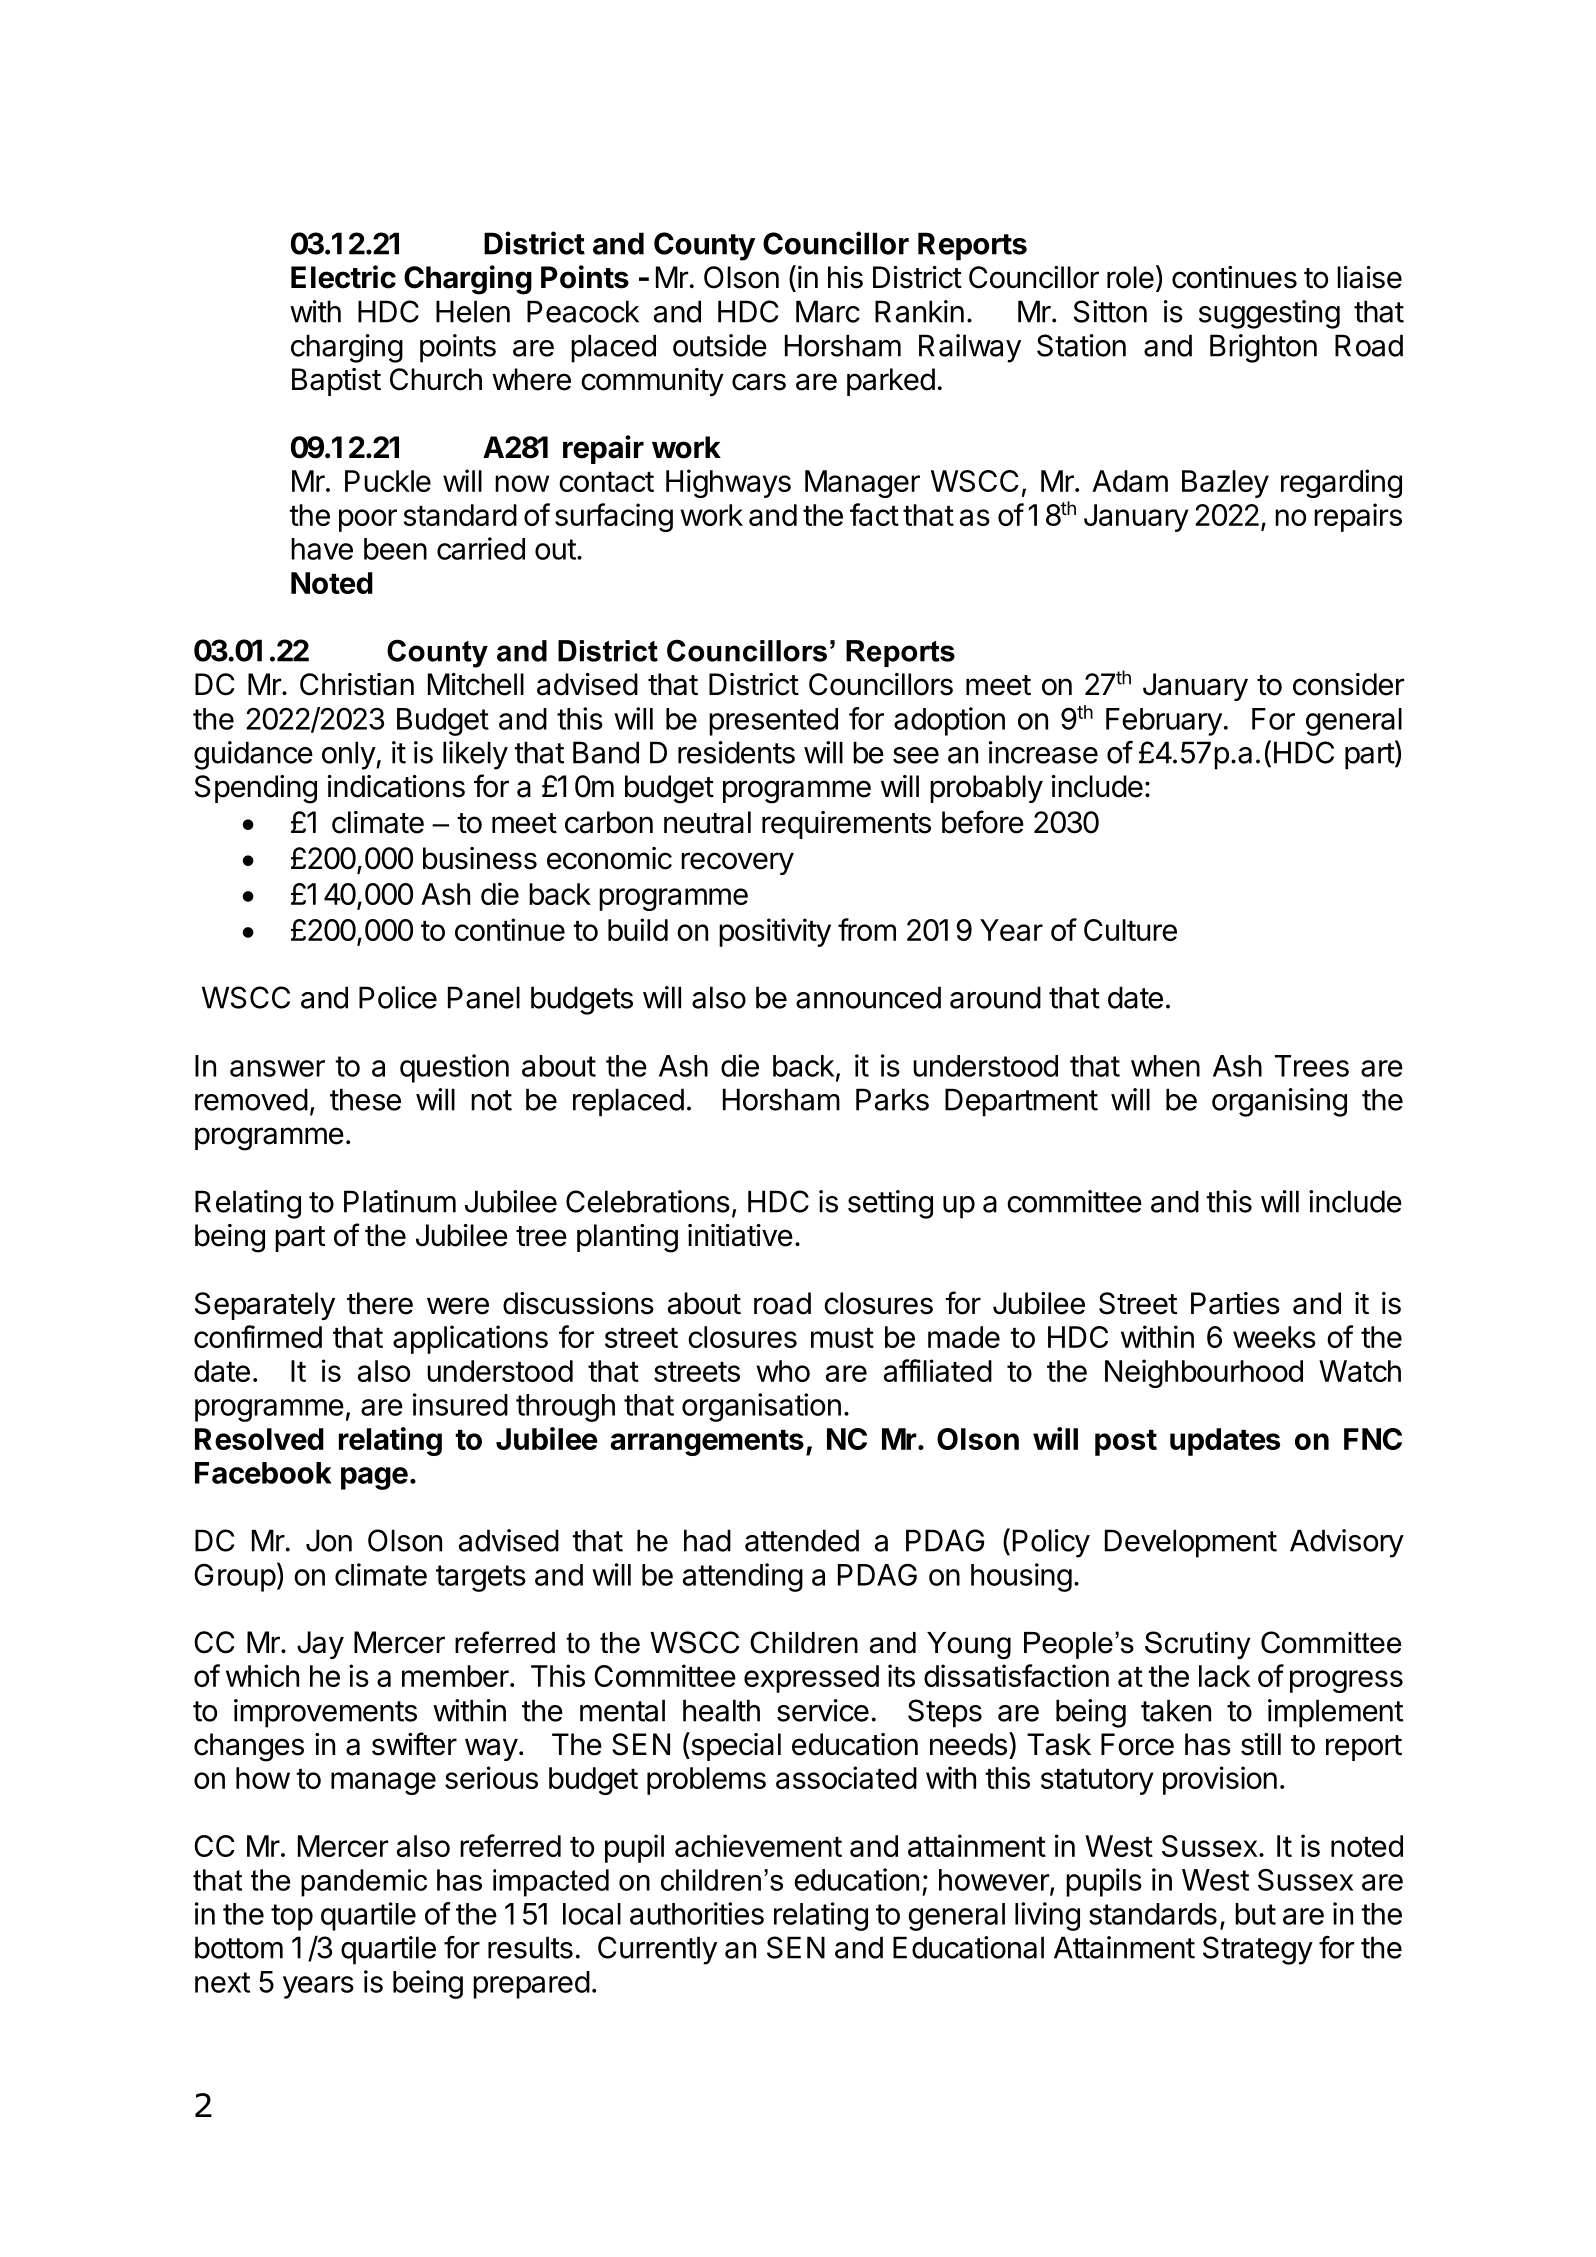  I want to click on Neighbourhood, so click(1204, 1373).
